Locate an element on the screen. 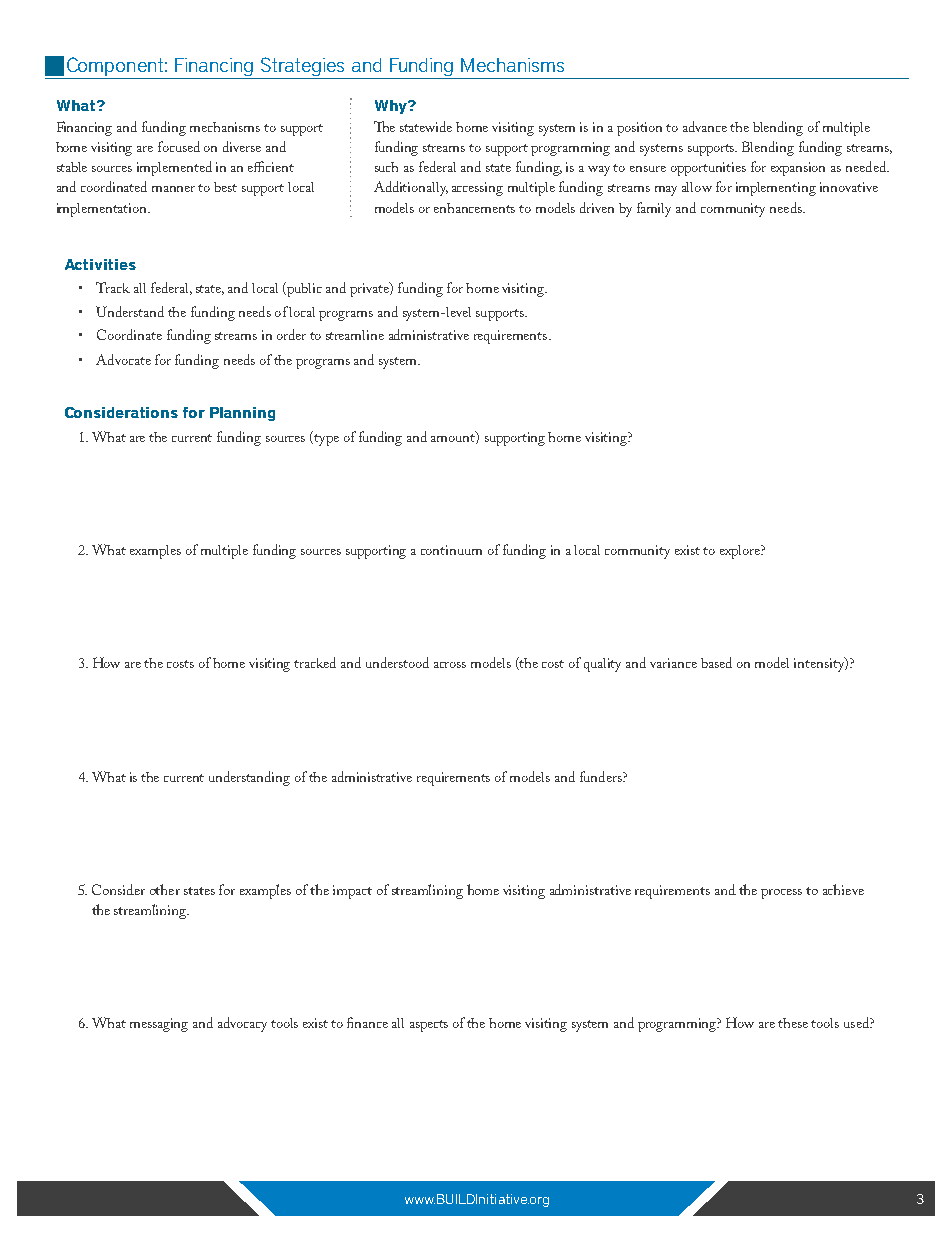 This screenshot has width=952, height=1233. based is located at coordinates (716, 662).
